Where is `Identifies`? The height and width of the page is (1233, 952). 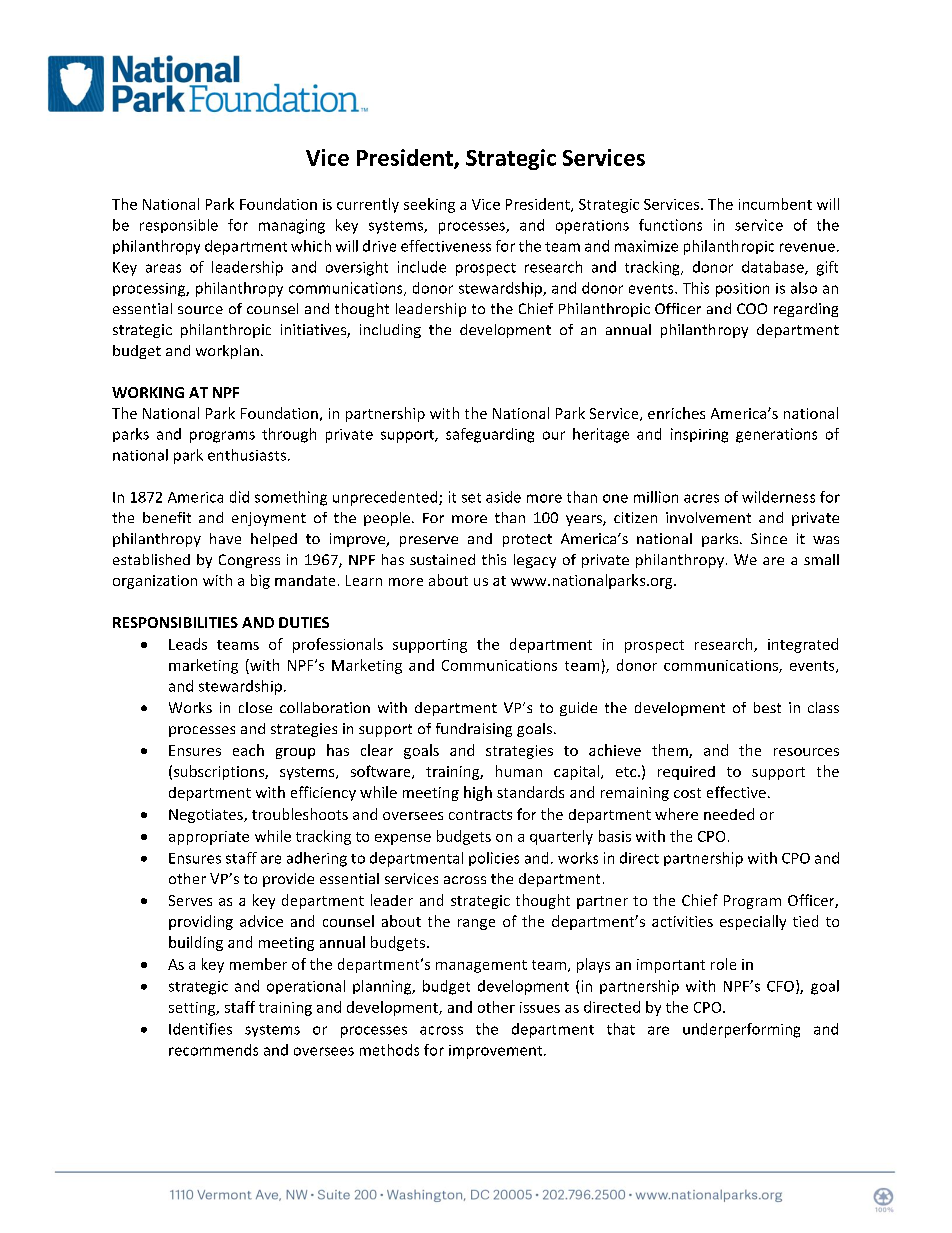 Identifies is located at coordinates (200, 1029).
